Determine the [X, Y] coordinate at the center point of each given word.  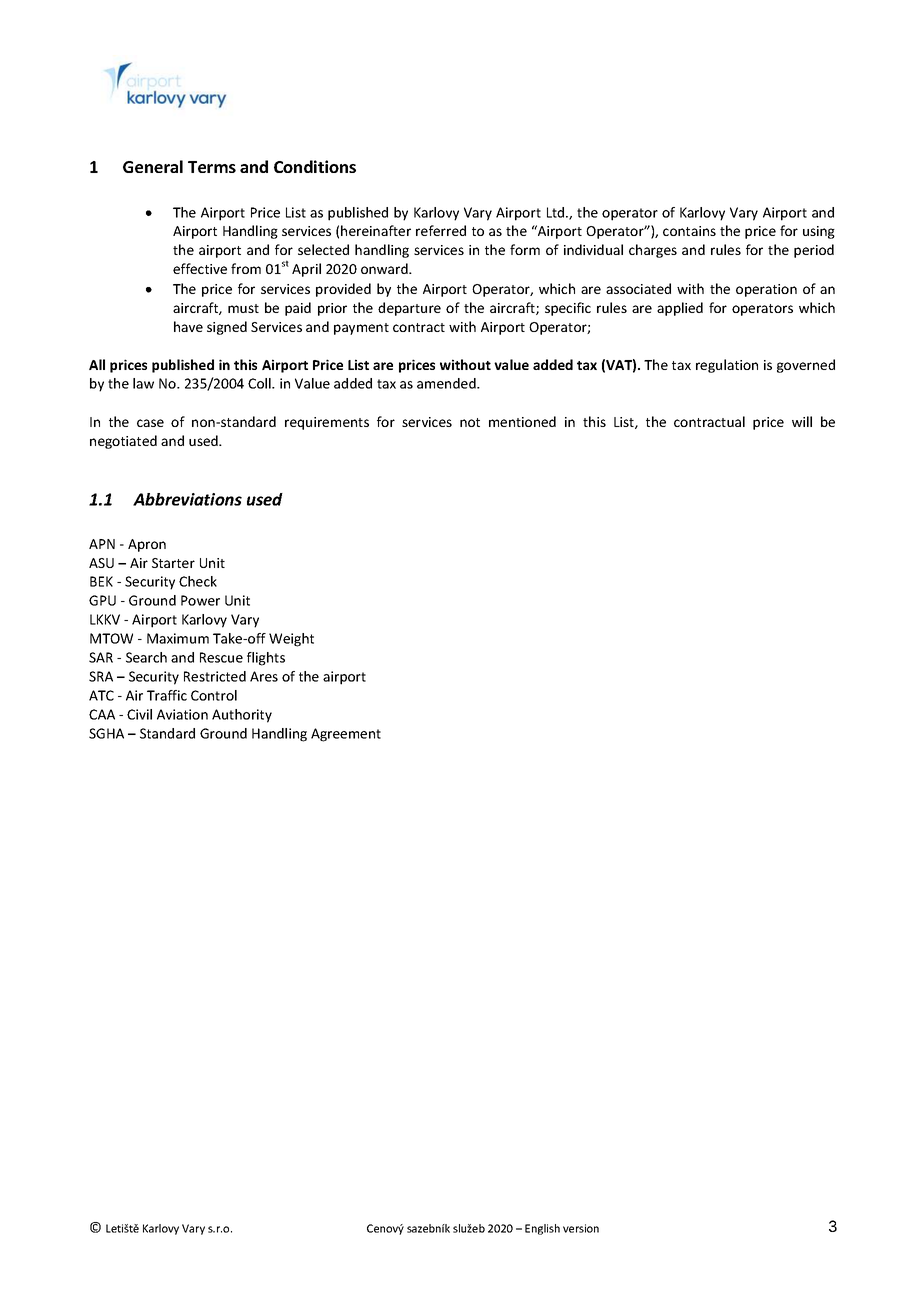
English [542, 1229]
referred [441, 230]
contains [689, 231]
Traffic [167, 695]
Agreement [346, 735]
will [802, 421]
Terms [212, 167]
